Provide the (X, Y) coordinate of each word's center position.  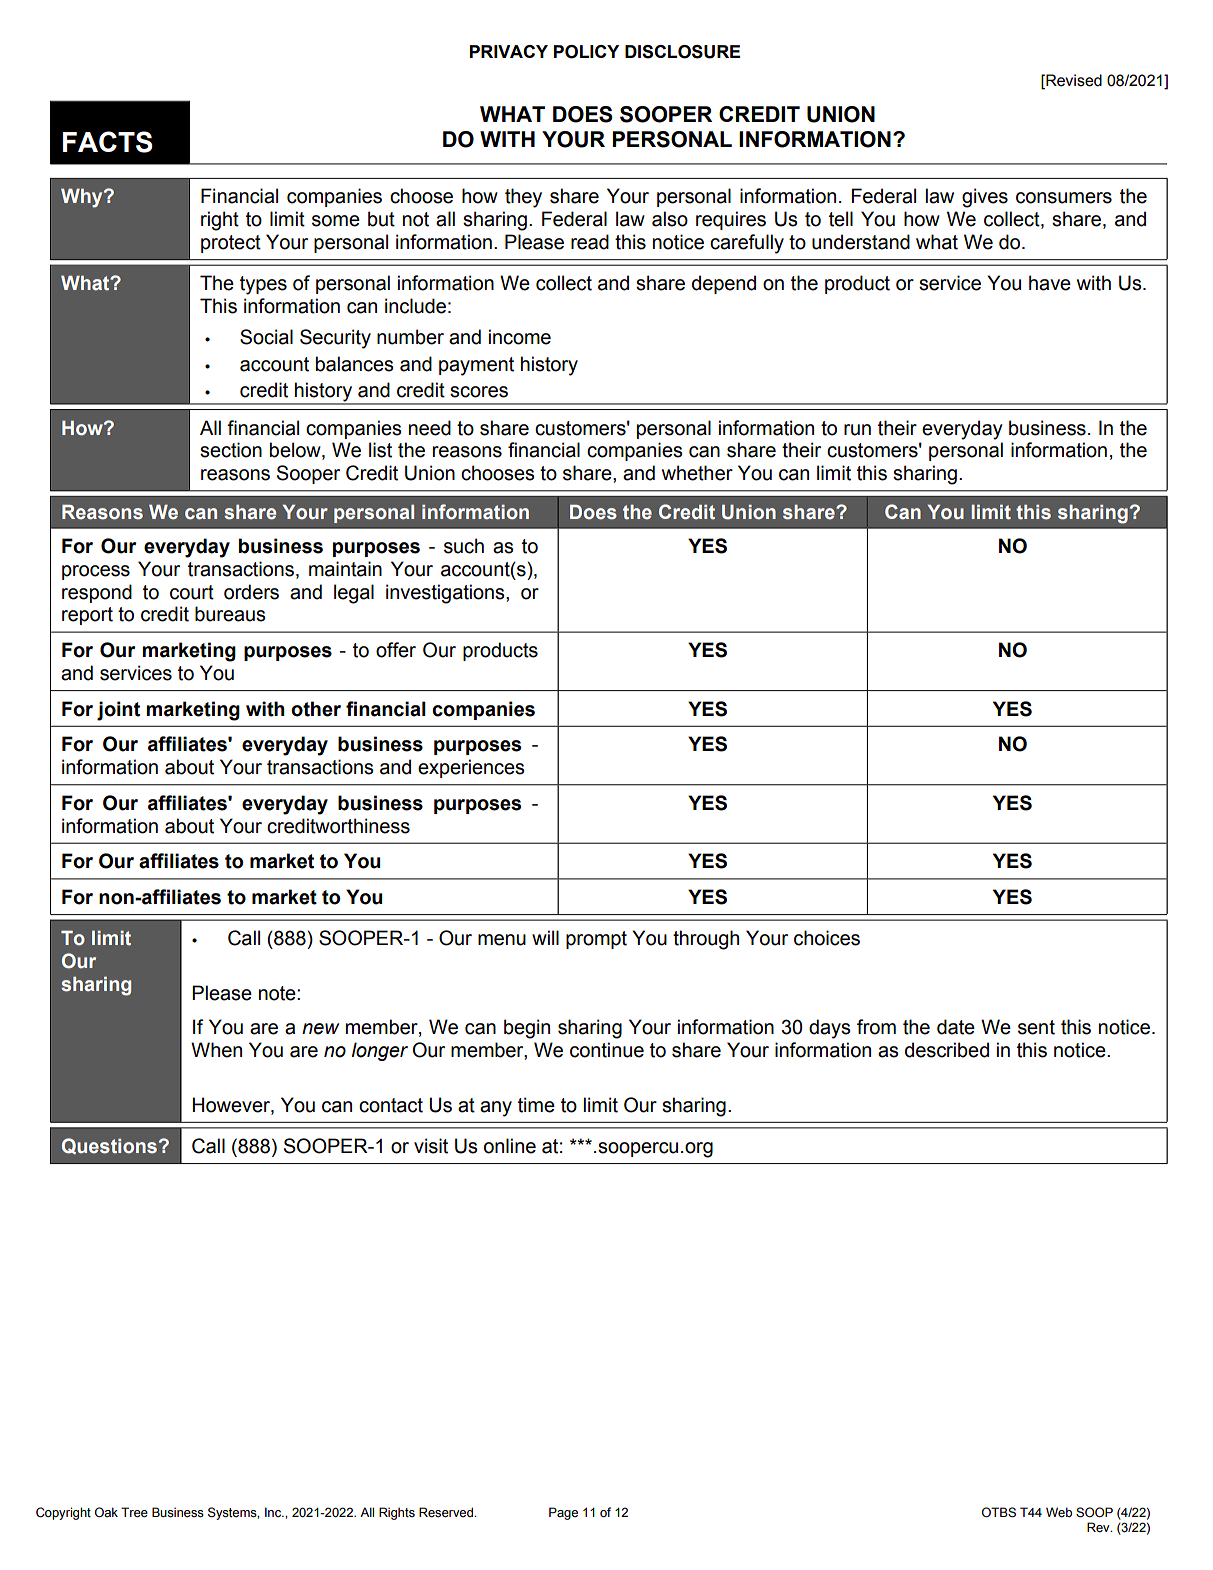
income (520, 337)
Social (266, 337)
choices (827, 938)
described (947, 1050)
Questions (109, 1146)
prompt (596, 940)
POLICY (586, 52)
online (510, 1146)
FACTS (108, 142)
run (857, 430)
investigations (446, 594)
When (216, 1050)
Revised (1073, 80)
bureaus (230, 614)
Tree (134, 1512)
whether (697, 473)
